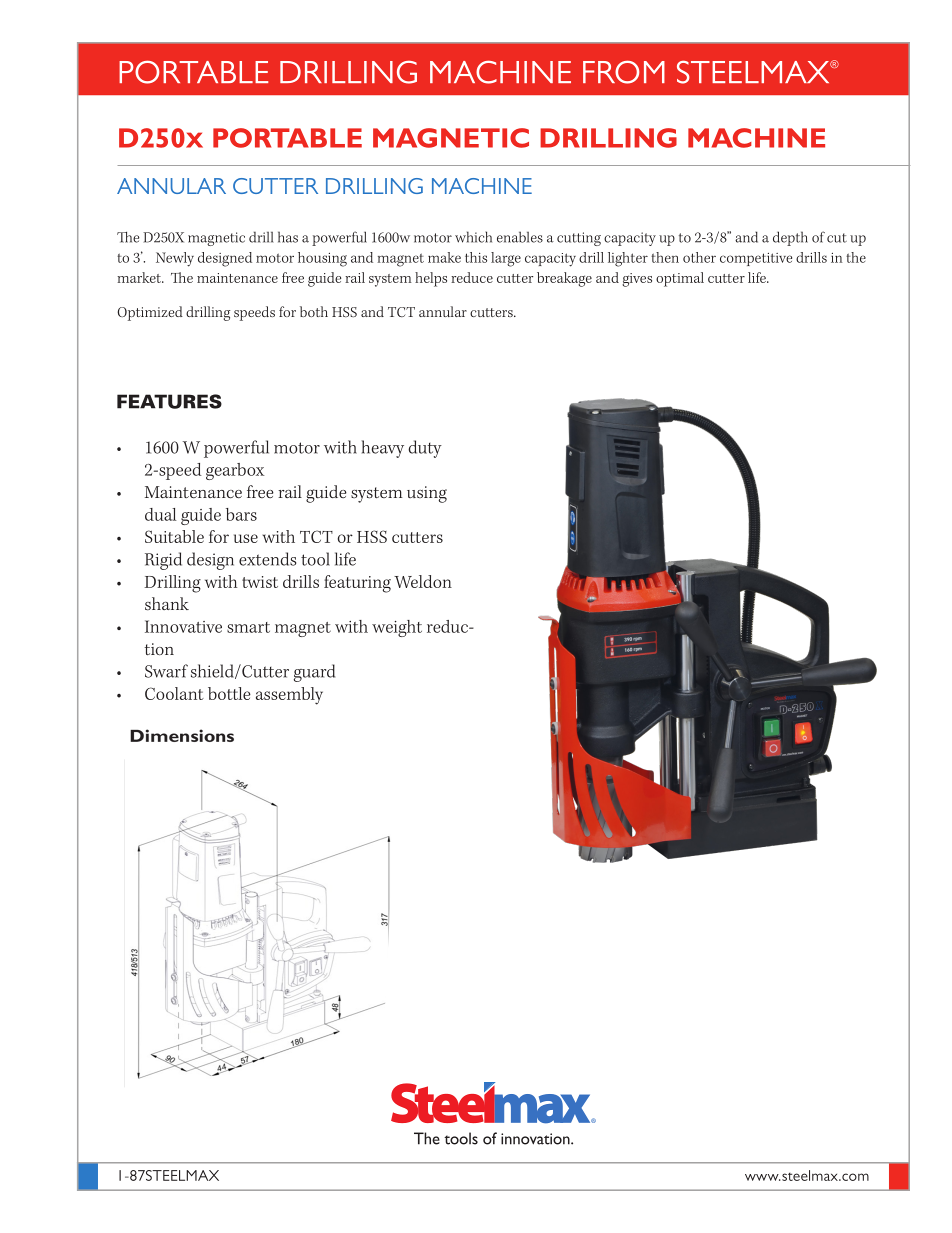 This screenshot has width=952, height=1233. I want to click on depth, so click(790, 238).
